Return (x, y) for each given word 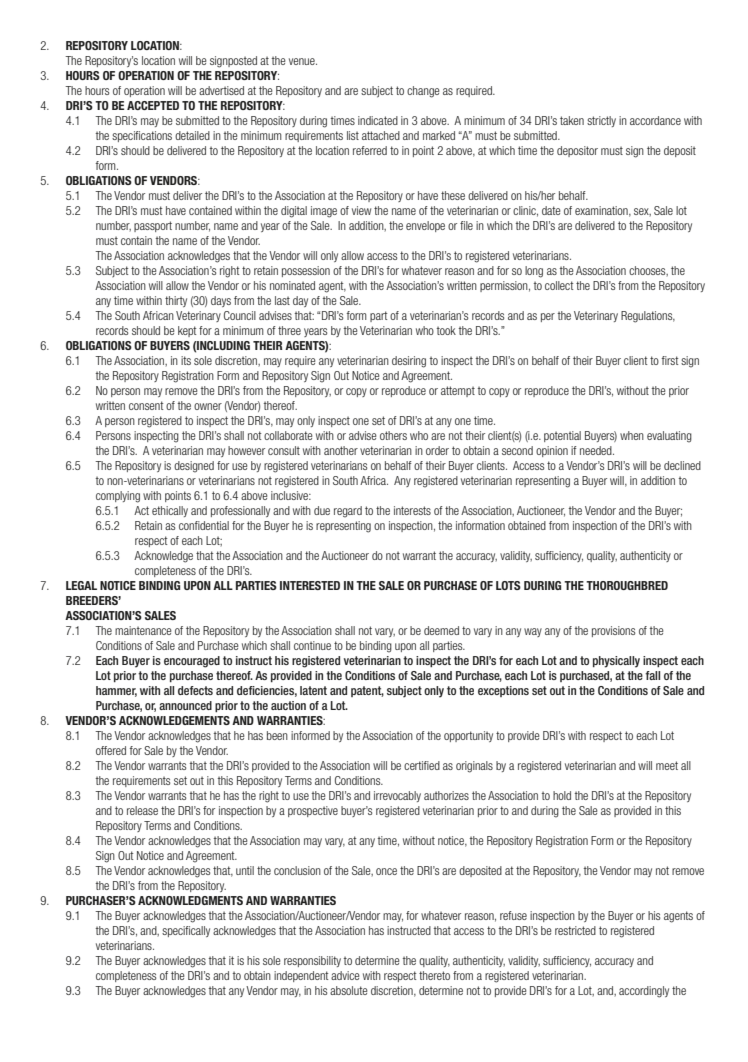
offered (111, 750)
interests (412, 510)
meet (667, 765)
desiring (409, 362)
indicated (378, 120)
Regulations (648, 317)
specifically (186, 931)
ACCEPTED (153, 105)
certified (422, 765)
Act (141, 510)
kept (187, 331)
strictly (601, 121)
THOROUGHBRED (627, 585)
